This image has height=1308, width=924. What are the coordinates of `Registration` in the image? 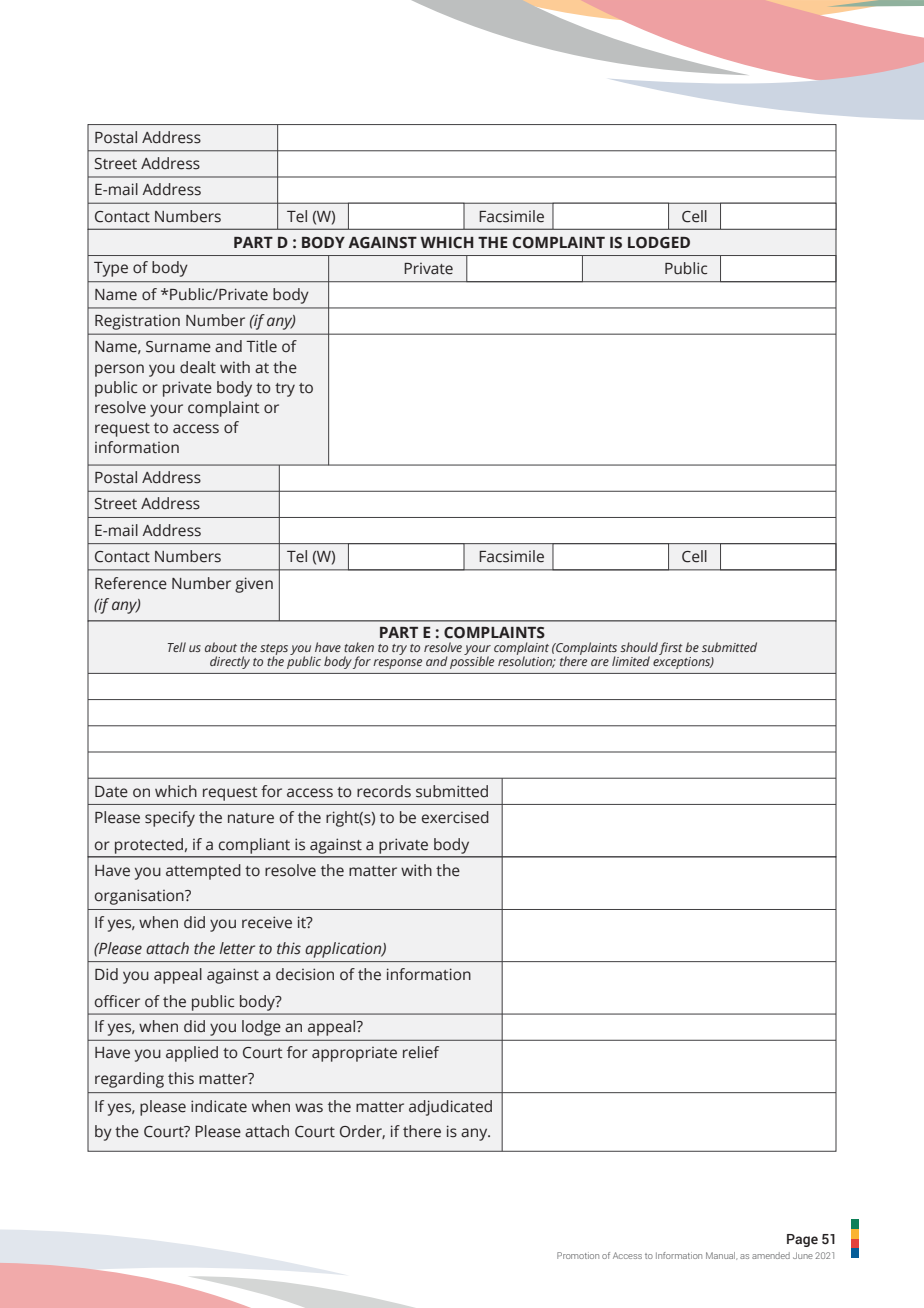 It's located at (137, 322).
